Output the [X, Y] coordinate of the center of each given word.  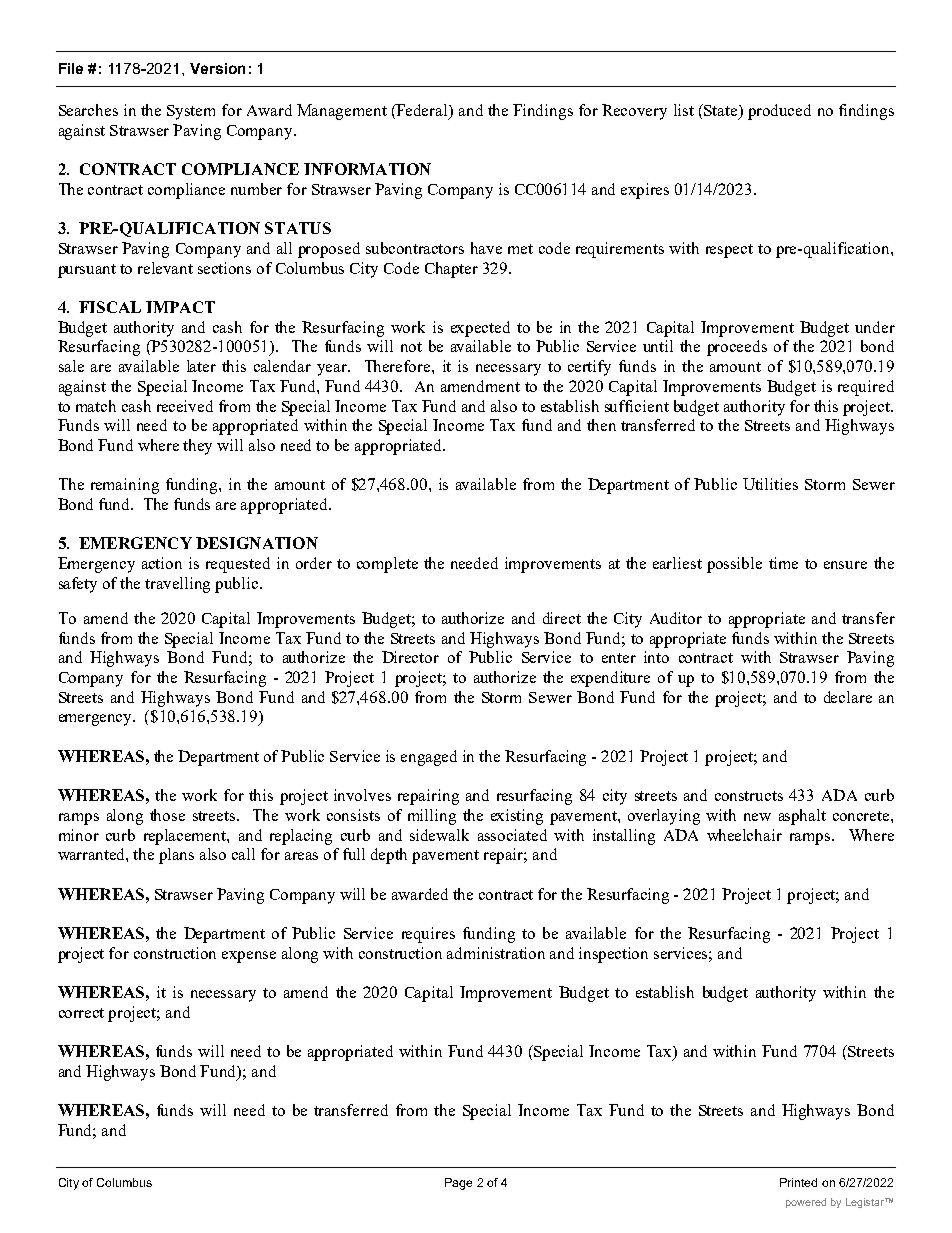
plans [176, 856]
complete [387, 565]
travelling [177, 585]
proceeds [737, 348]
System [191, 112]
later [201, 366]
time [783, 563]
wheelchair [744, 835]
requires [428, 935]
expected [480, 329]
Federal [422, 111]
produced [779, 112]
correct [81, 1013]
